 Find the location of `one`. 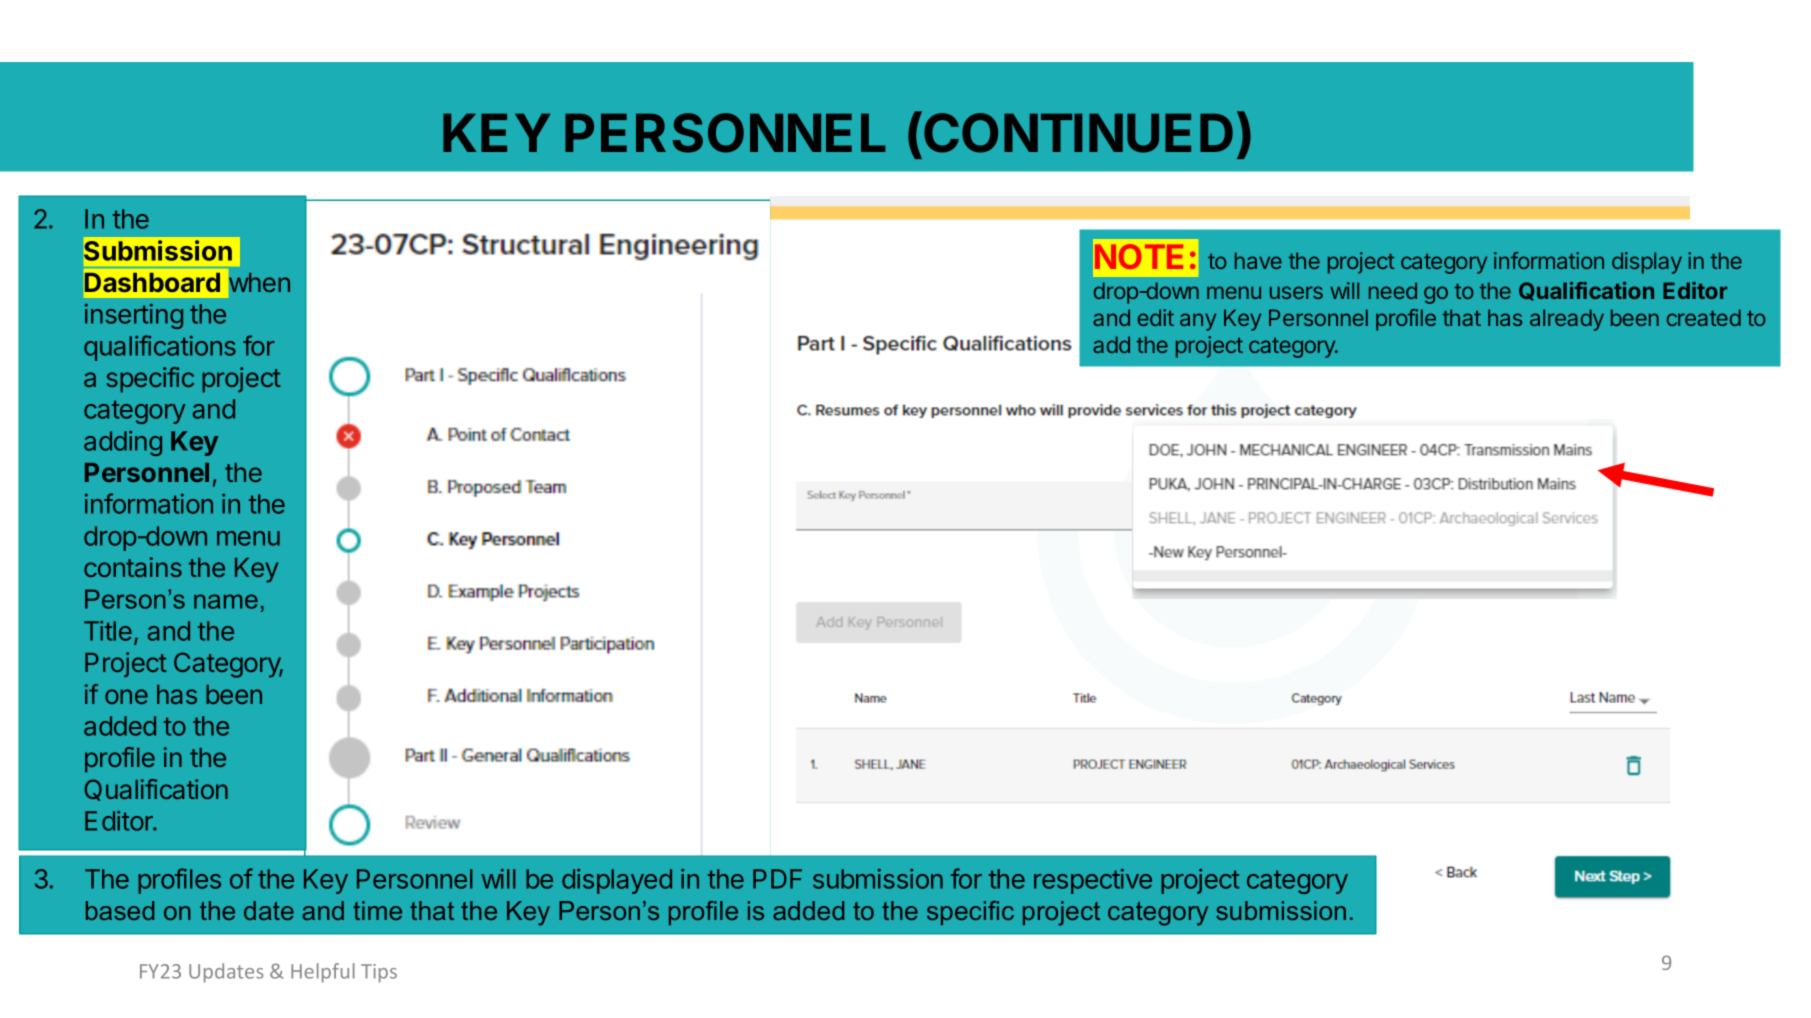

one is located at coordinates (126, 696).
